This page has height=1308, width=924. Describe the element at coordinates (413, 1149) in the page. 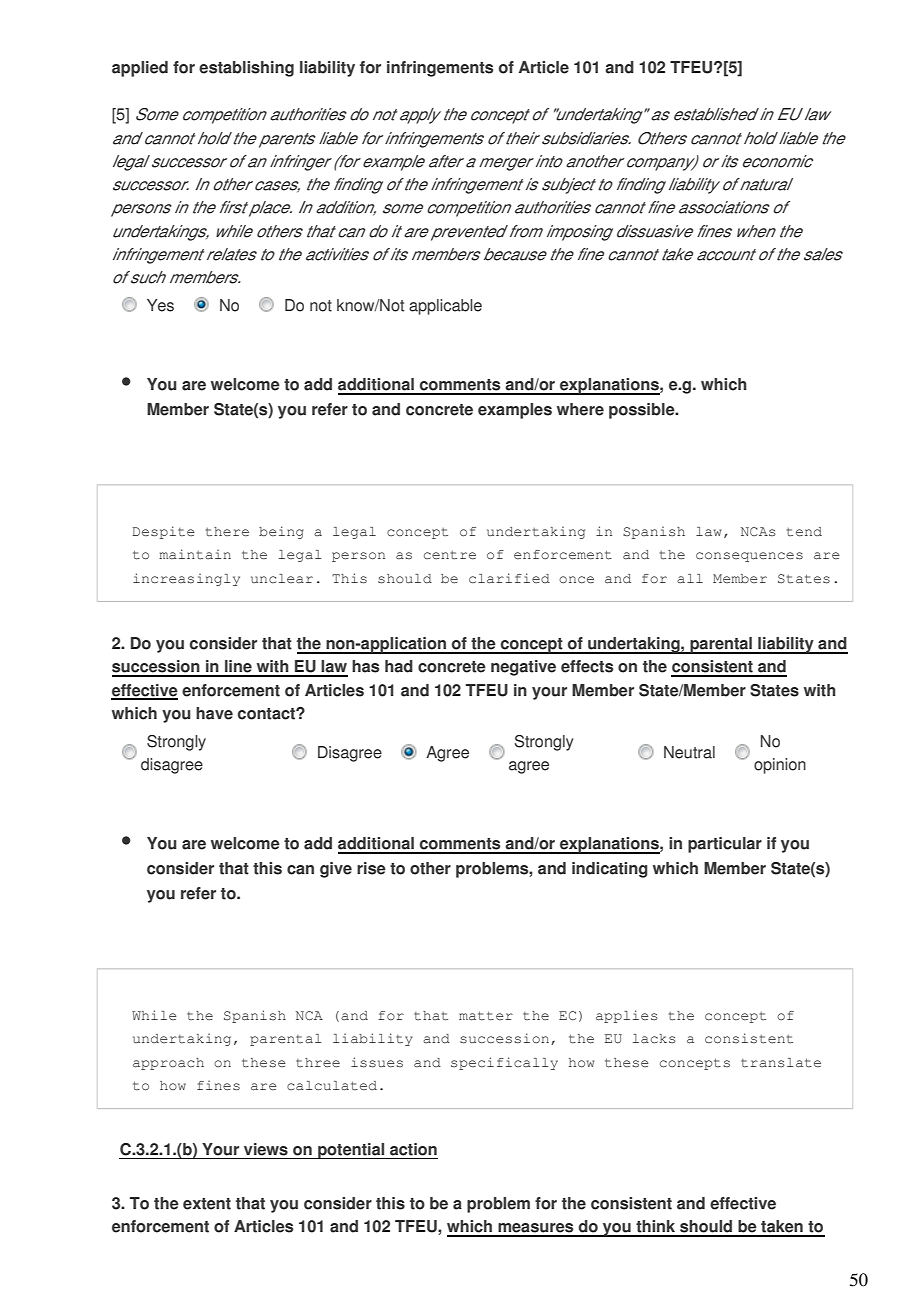

I see `action` at that location.
